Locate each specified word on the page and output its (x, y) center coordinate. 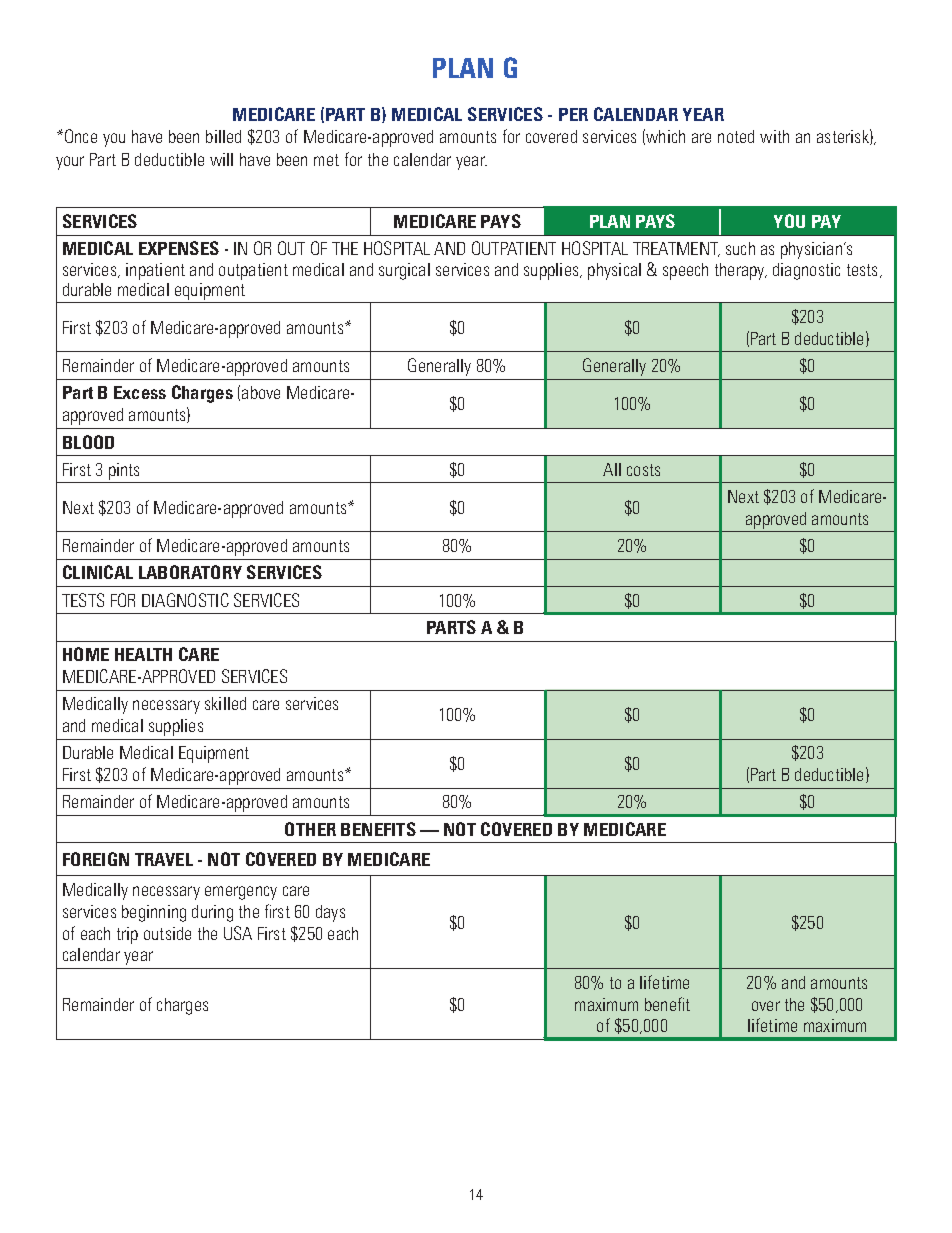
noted (736, 136)
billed (223, 136)
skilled (225, 703)
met (326, 160)
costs (643, 470)
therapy (741, 271)
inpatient (155, 271)
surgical (404, 271)
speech (685, 271)
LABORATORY (190, 572)
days (330, 913)
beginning (154, 913)
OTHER (310, 829)
